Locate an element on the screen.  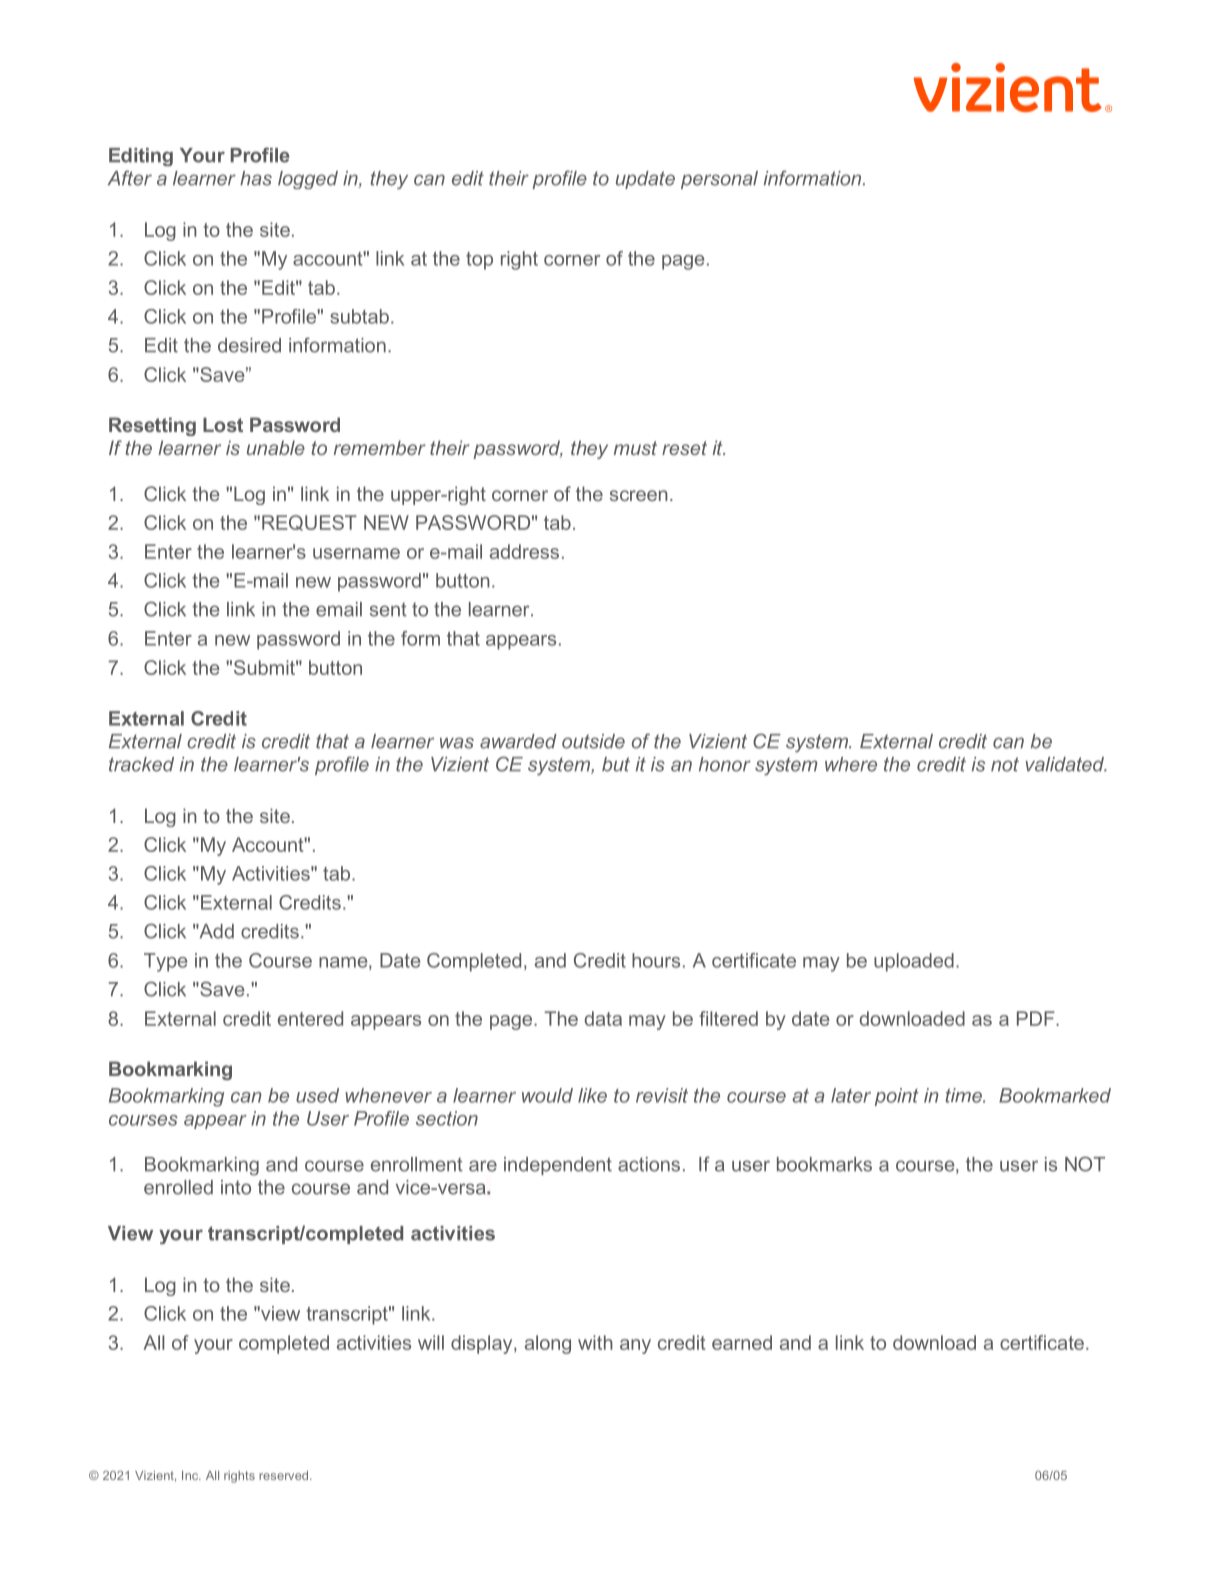
reserved is located at coordinates (285, 1475).
